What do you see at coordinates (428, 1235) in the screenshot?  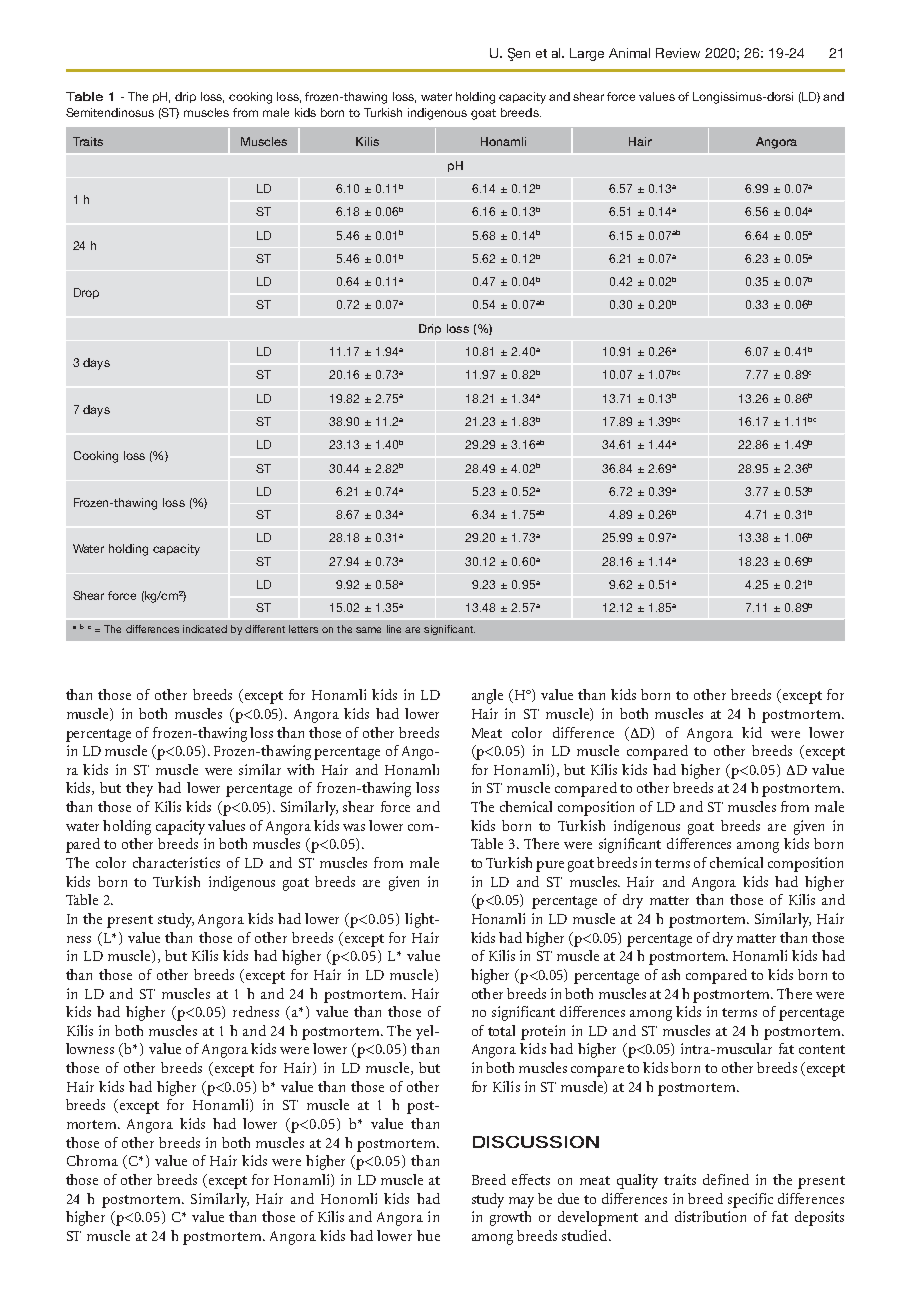 I see `hue` at bounding box center [428, 1235].
